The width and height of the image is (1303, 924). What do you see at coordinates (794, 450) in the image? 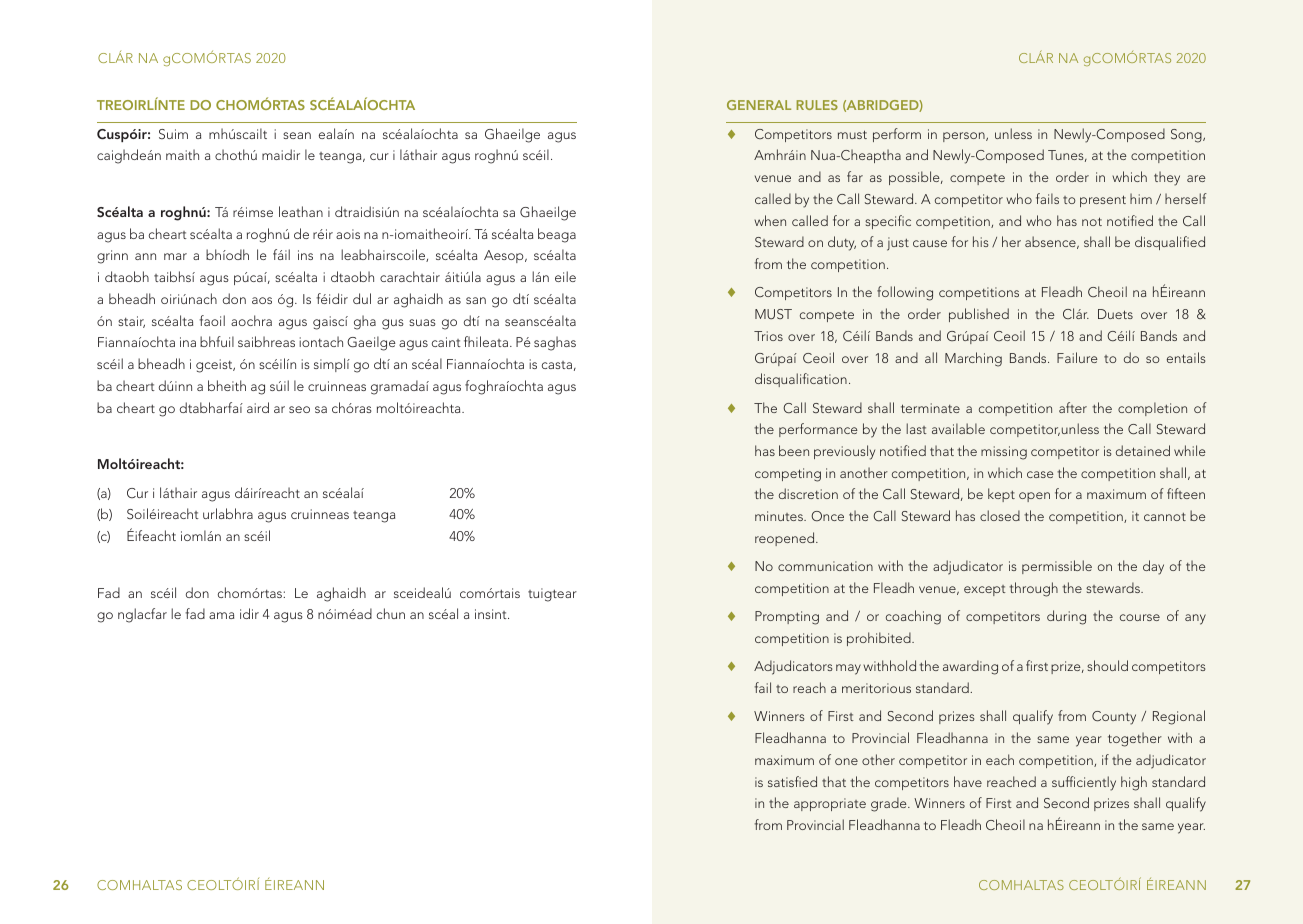
I see `been` at bounding box center [794, 450].
